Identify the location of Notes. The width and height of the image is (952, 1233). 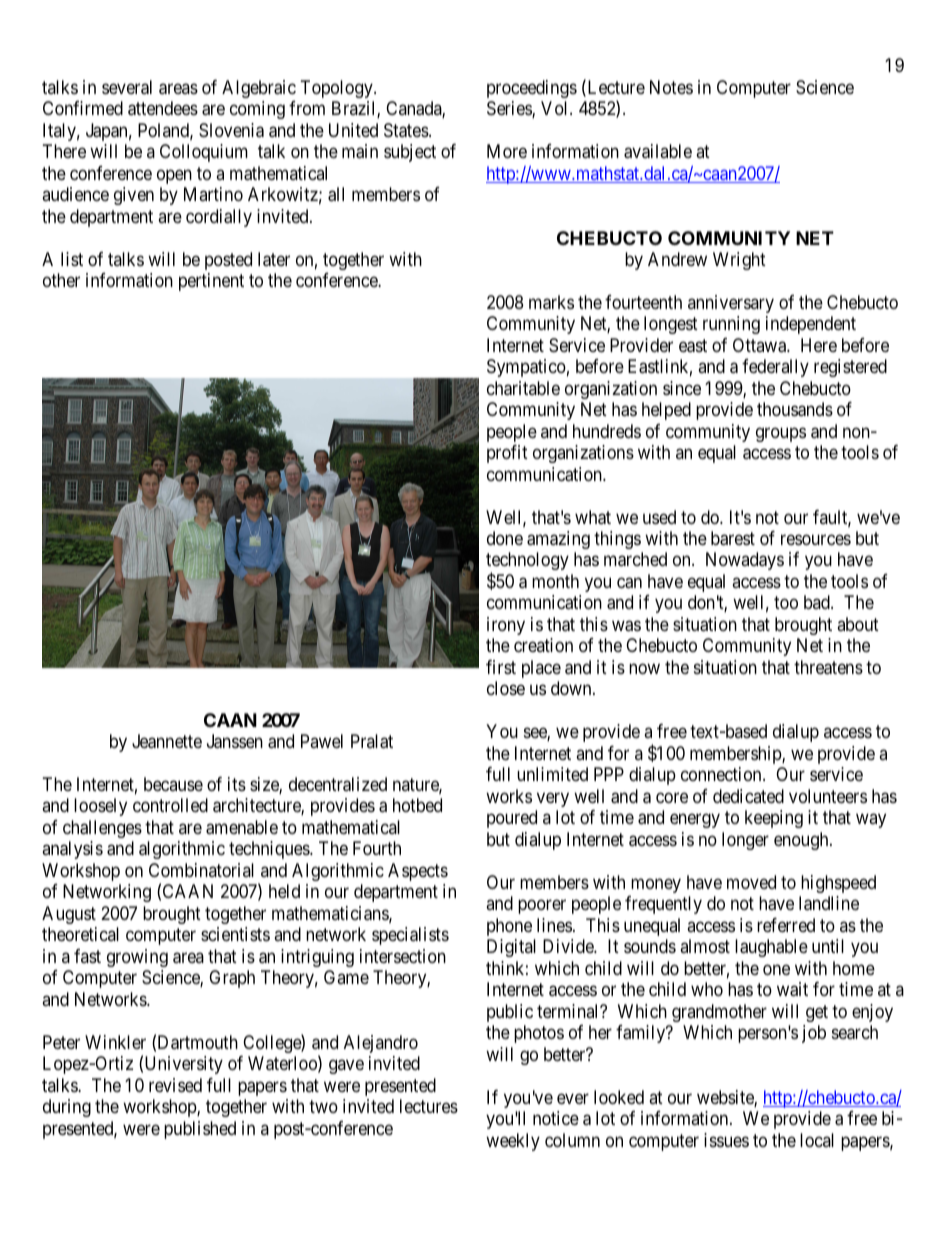
(671, 87).
